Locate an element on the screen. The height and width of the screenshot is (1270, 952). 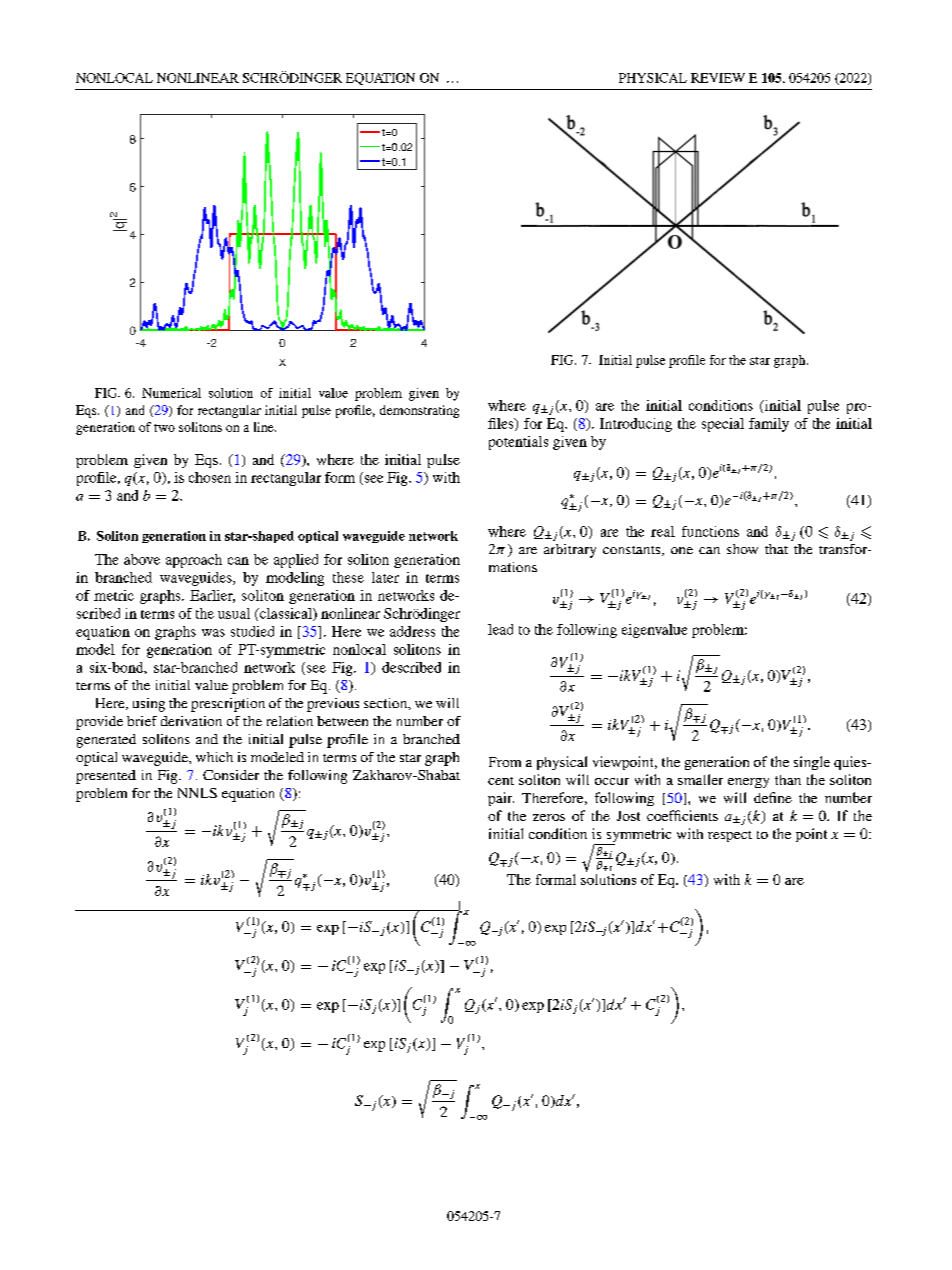
Consider is located at coordinates (231, 775).
